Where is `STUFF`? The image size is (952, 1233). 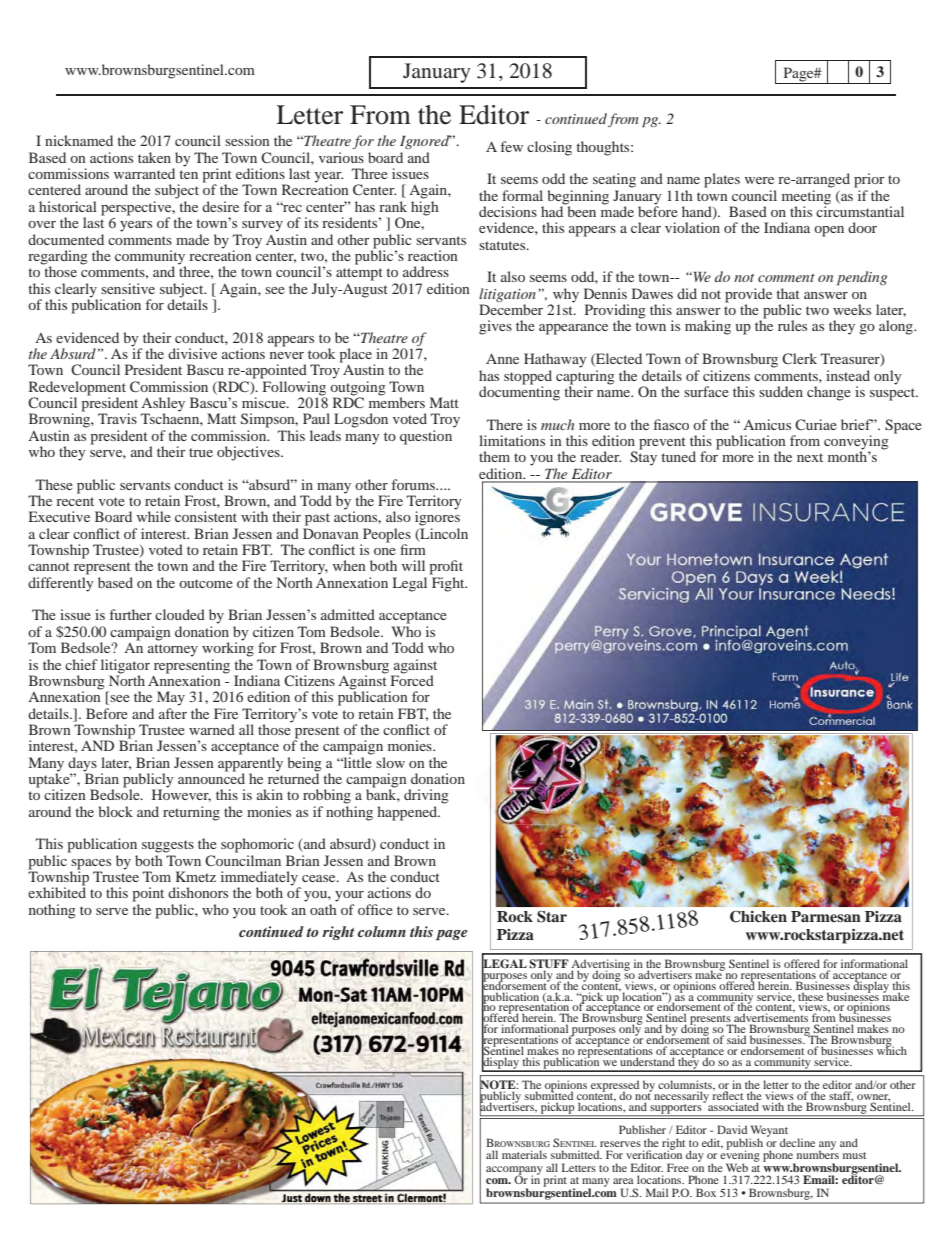 STUFF is located at coordinates (549, 965).
